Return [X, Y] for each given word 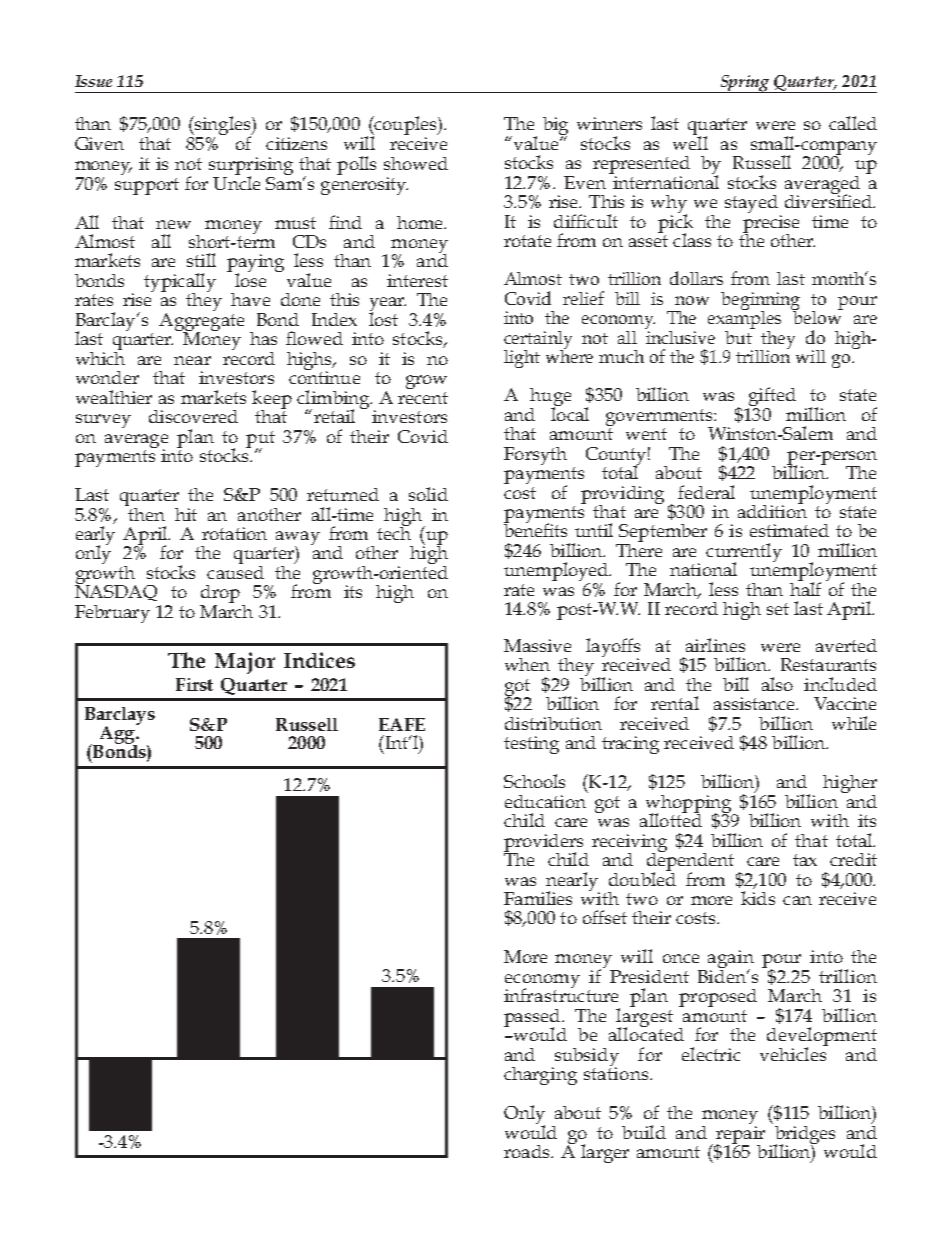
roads [528, 1151]
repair [740, 1134]
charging [540, 1076]
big [555, 127]
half [805, 588]
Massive [537, 645]
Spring [745, 84]
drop [220, 595]
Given [99, 143]
